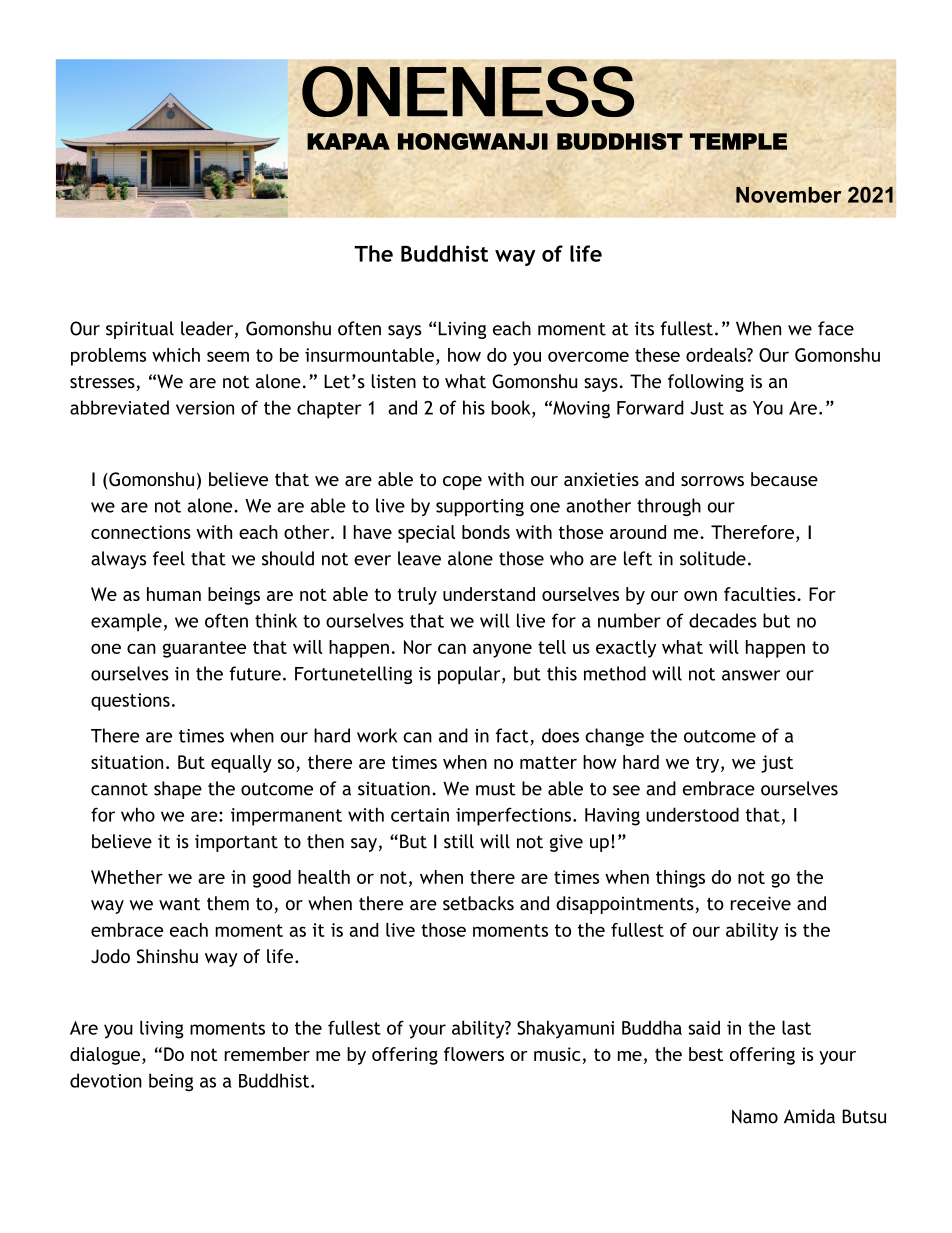  Describe the element at coordinates (204, 649) in the screenshot. I see `guarantee` at that location.
